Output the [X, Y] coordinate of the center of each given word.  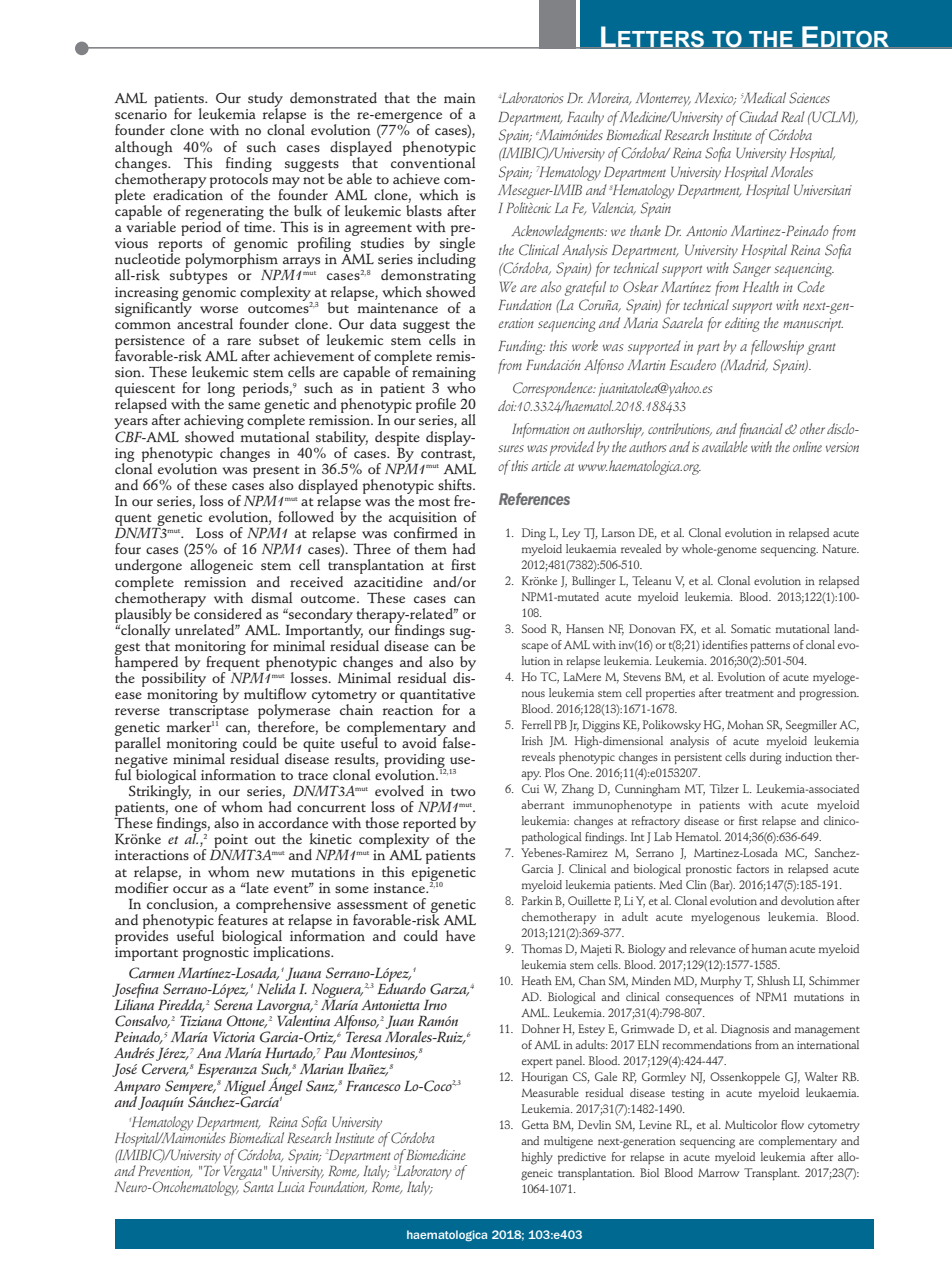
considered [227, 612]
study [264, 101]
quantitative [437, 697]
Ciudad [759, 117]
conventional [433, 161]
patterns [770, 647]
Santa [258, 1186]
